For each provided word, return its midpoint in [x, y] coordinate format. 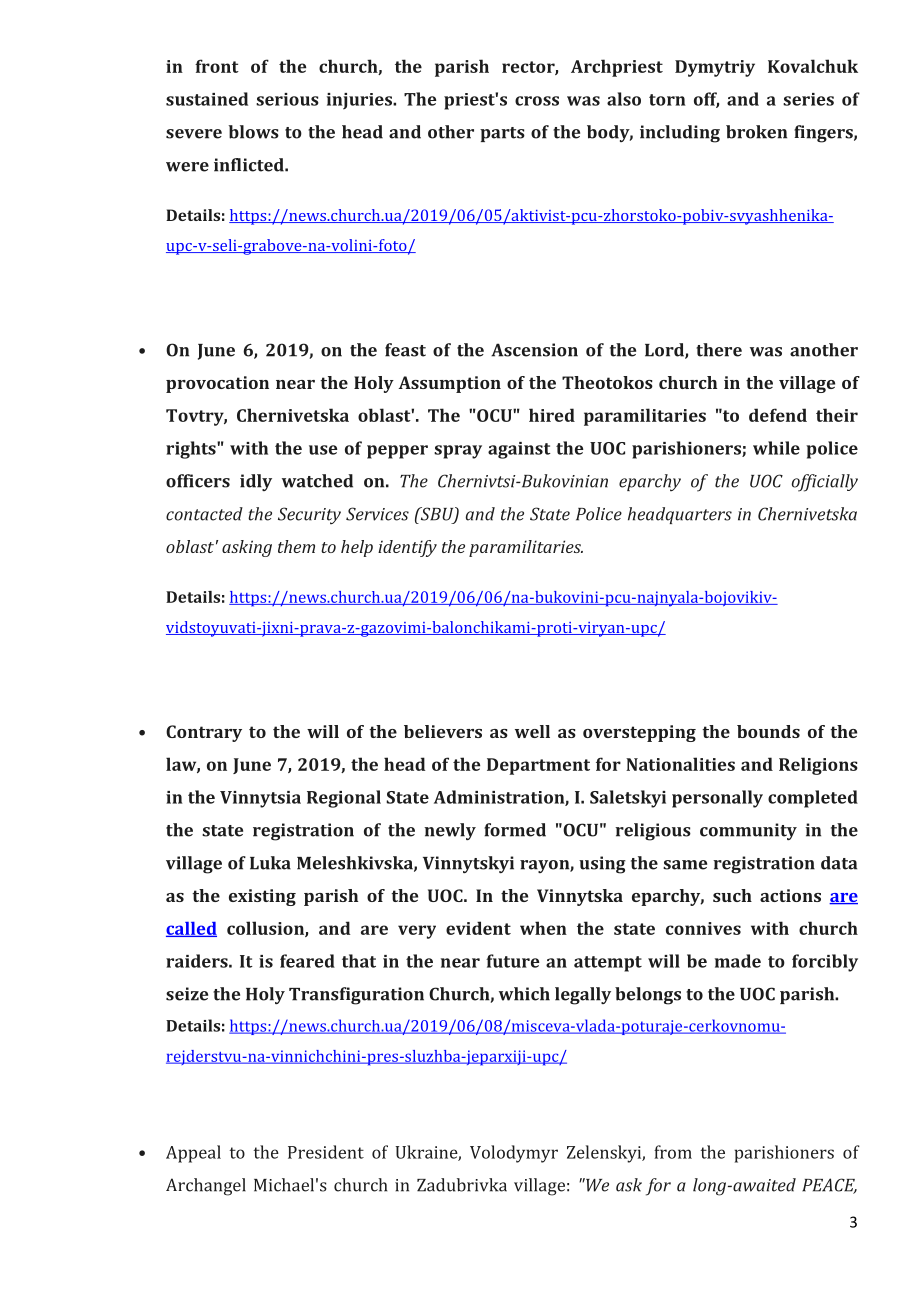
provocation [217, 384]
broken [756, 132]
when [543, 928]
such [732, 895]
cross [537, 101]
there [719, 350]
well [532, 731]
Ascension [534, 350]
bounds [768, 731]
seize [187, 994]
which [524, 994]
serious [287, 99]
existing [262, 897]
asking [247, 548]
